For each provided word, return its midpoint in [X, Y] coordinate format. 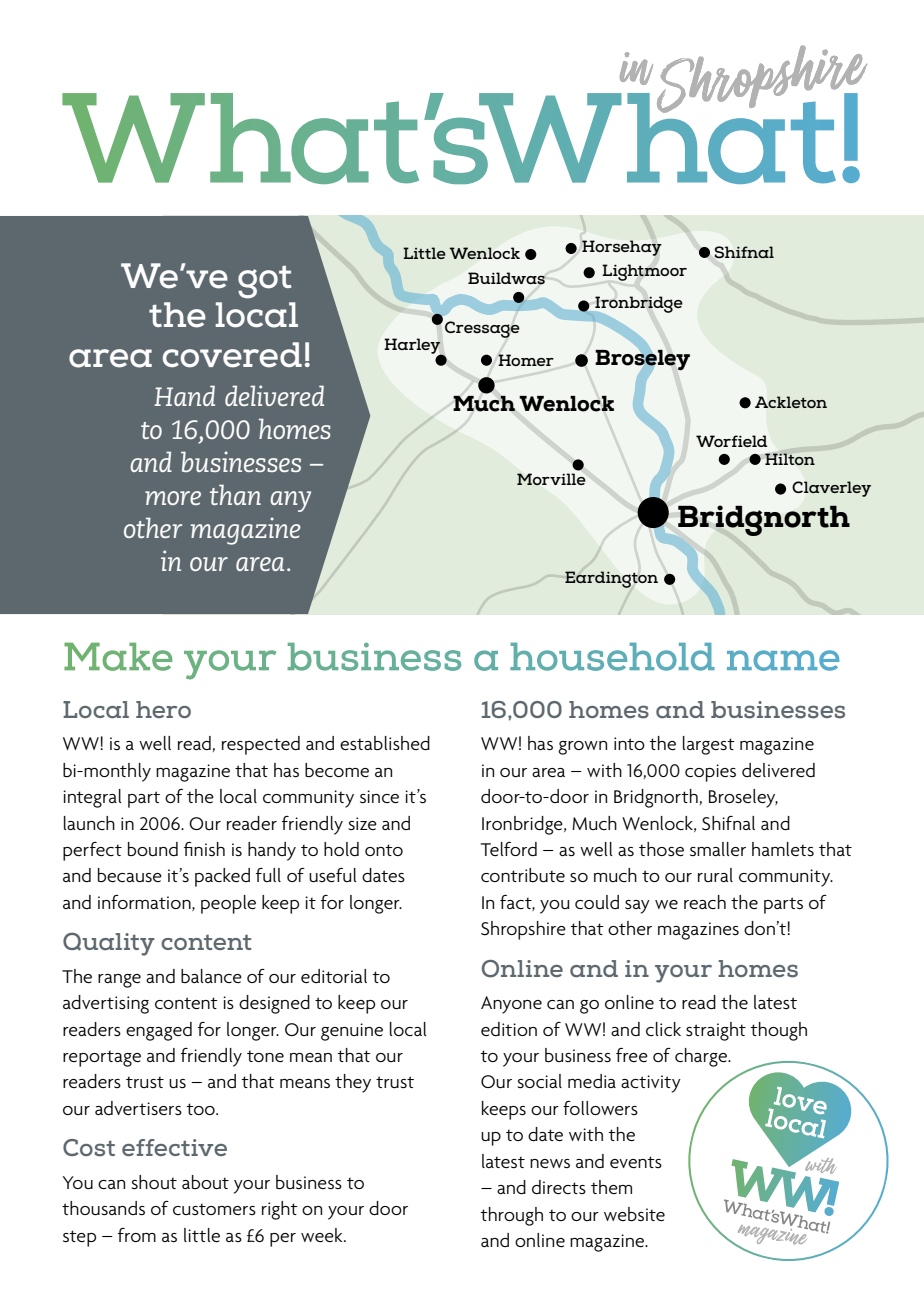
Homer [526, 360]
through [511, 1216]
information [145, 903]
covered [232, 355]
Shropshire [523, 930]
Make [118, 657]
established [385, 743]
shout [154, 1182]
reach [705, 902]
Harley [413, 347]
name [783, 660]
